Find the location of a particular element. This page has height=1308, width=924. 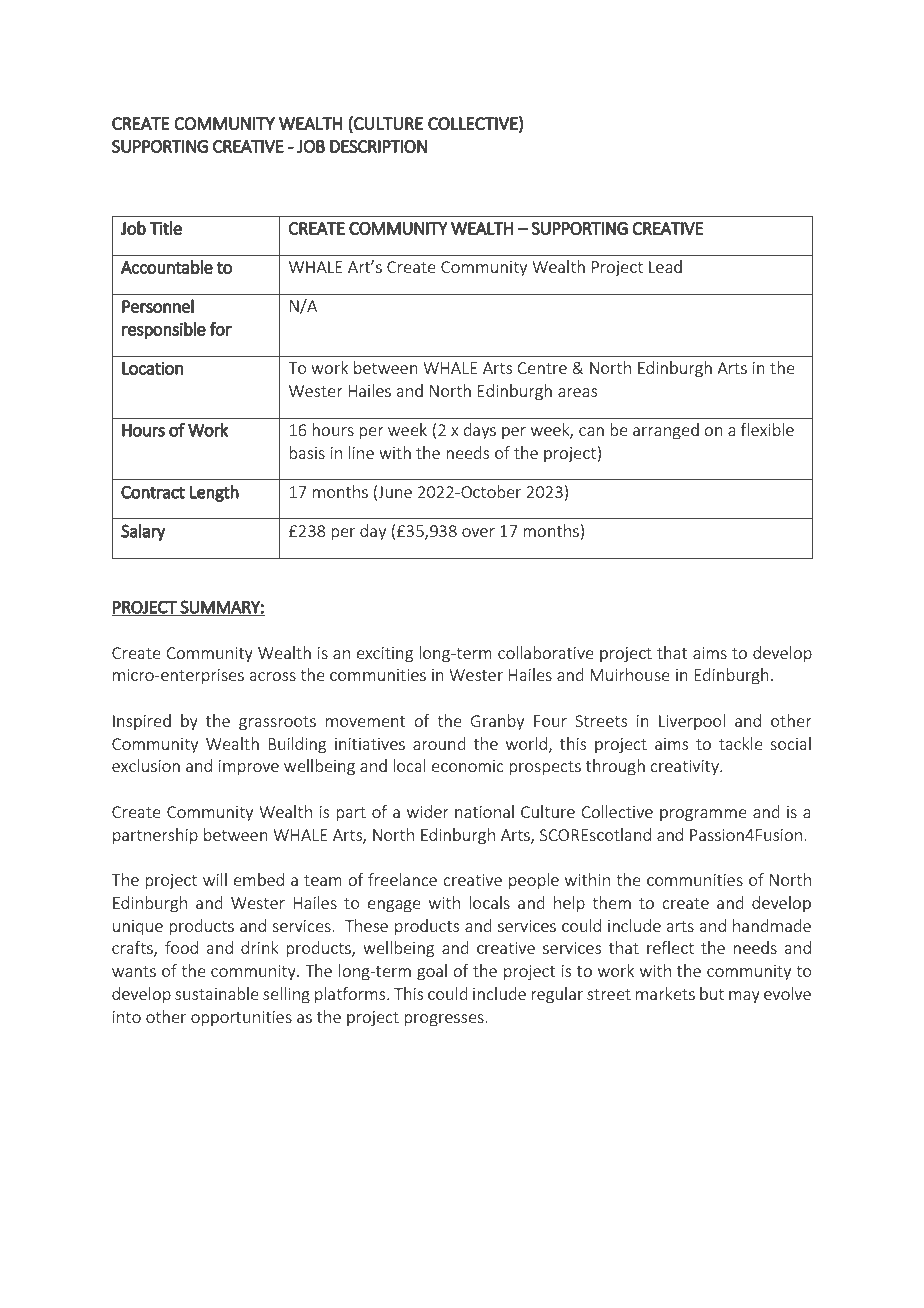

progresses is located at coordinates (445, 1020).
